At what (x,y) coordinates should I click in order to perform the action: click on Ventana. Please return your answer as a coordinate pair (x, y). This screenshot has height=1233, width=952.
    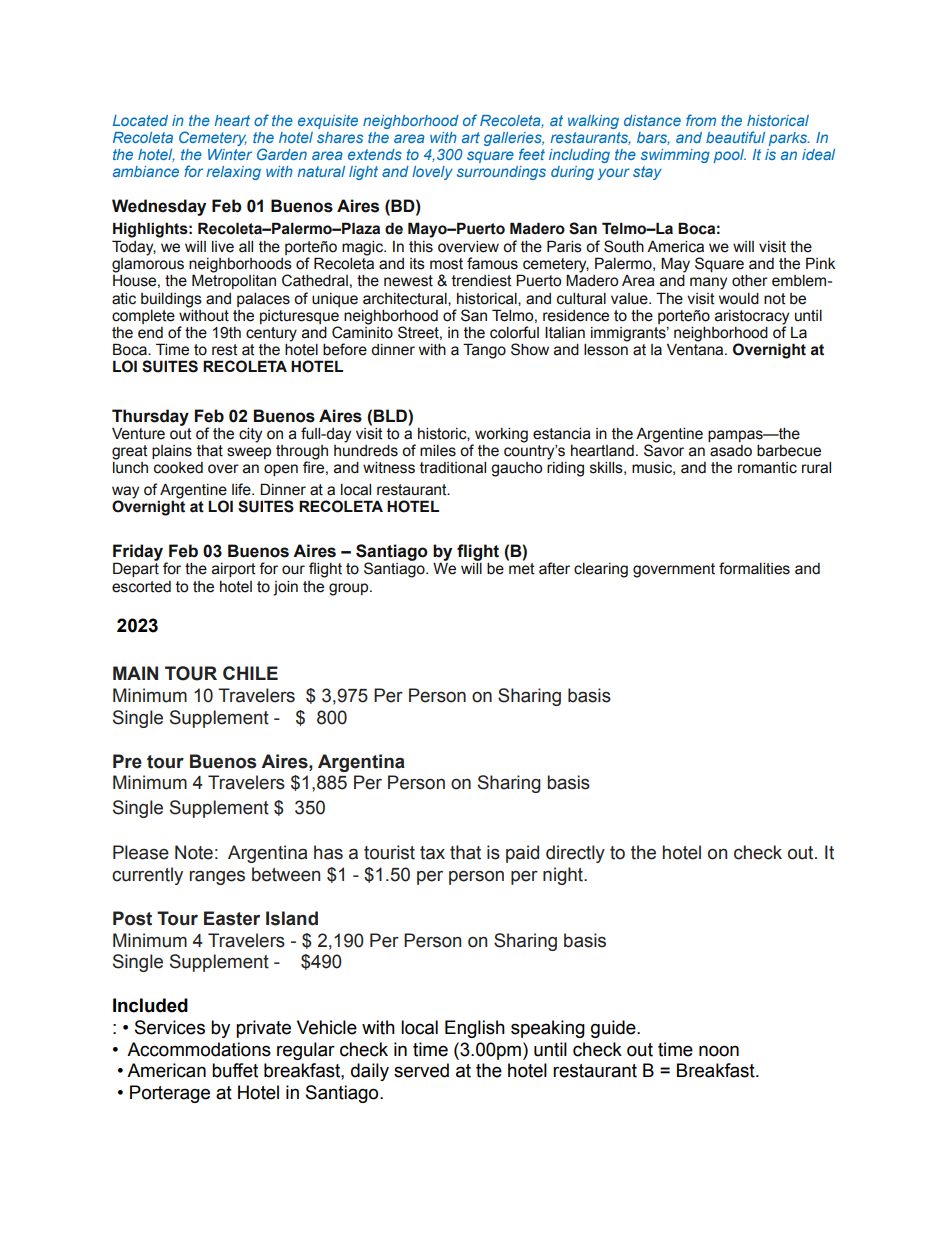
    Looking at the image, I should click on (696, 348).
